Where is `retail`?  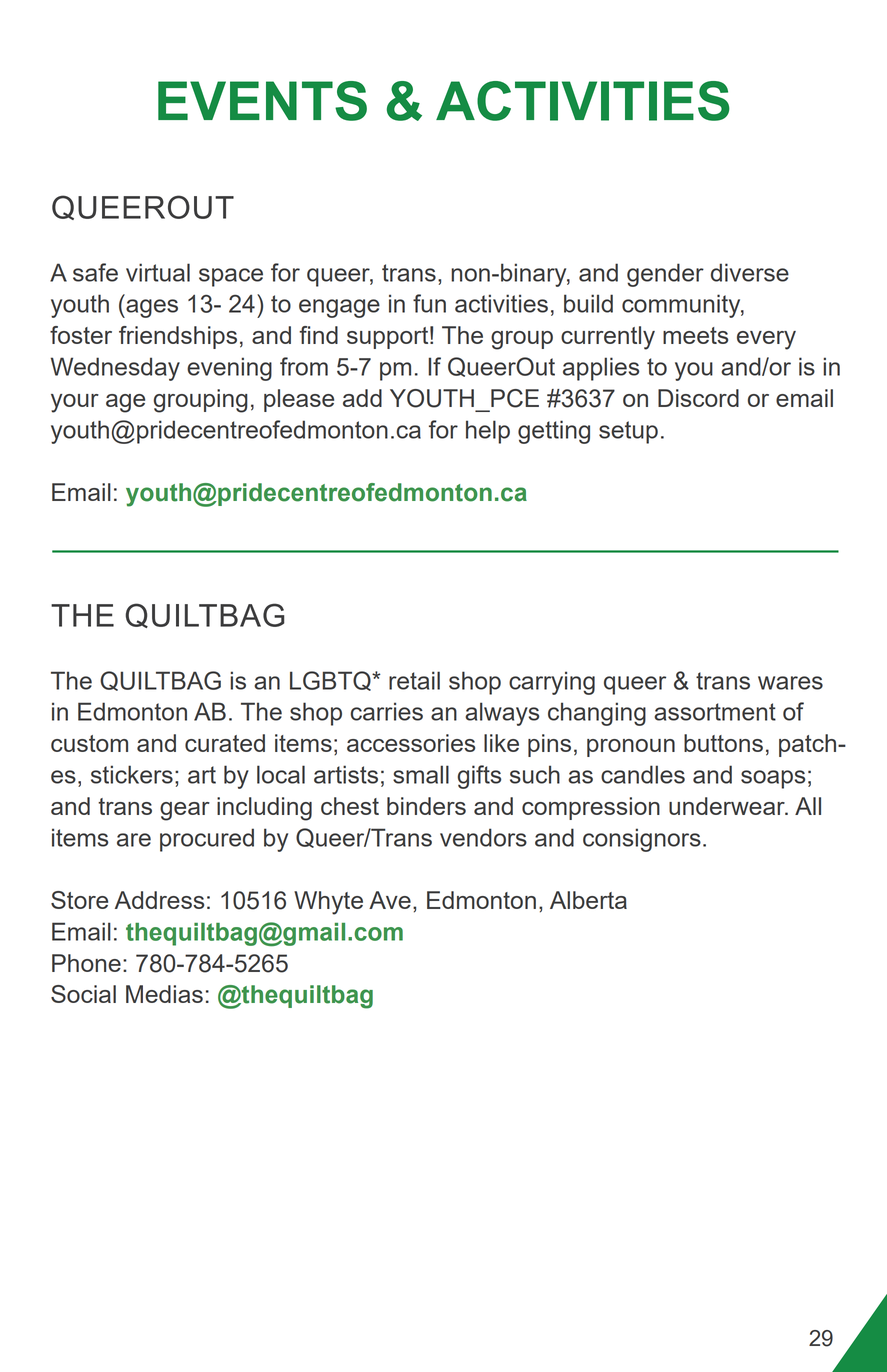
retail is located at coordinates (414, 680).
